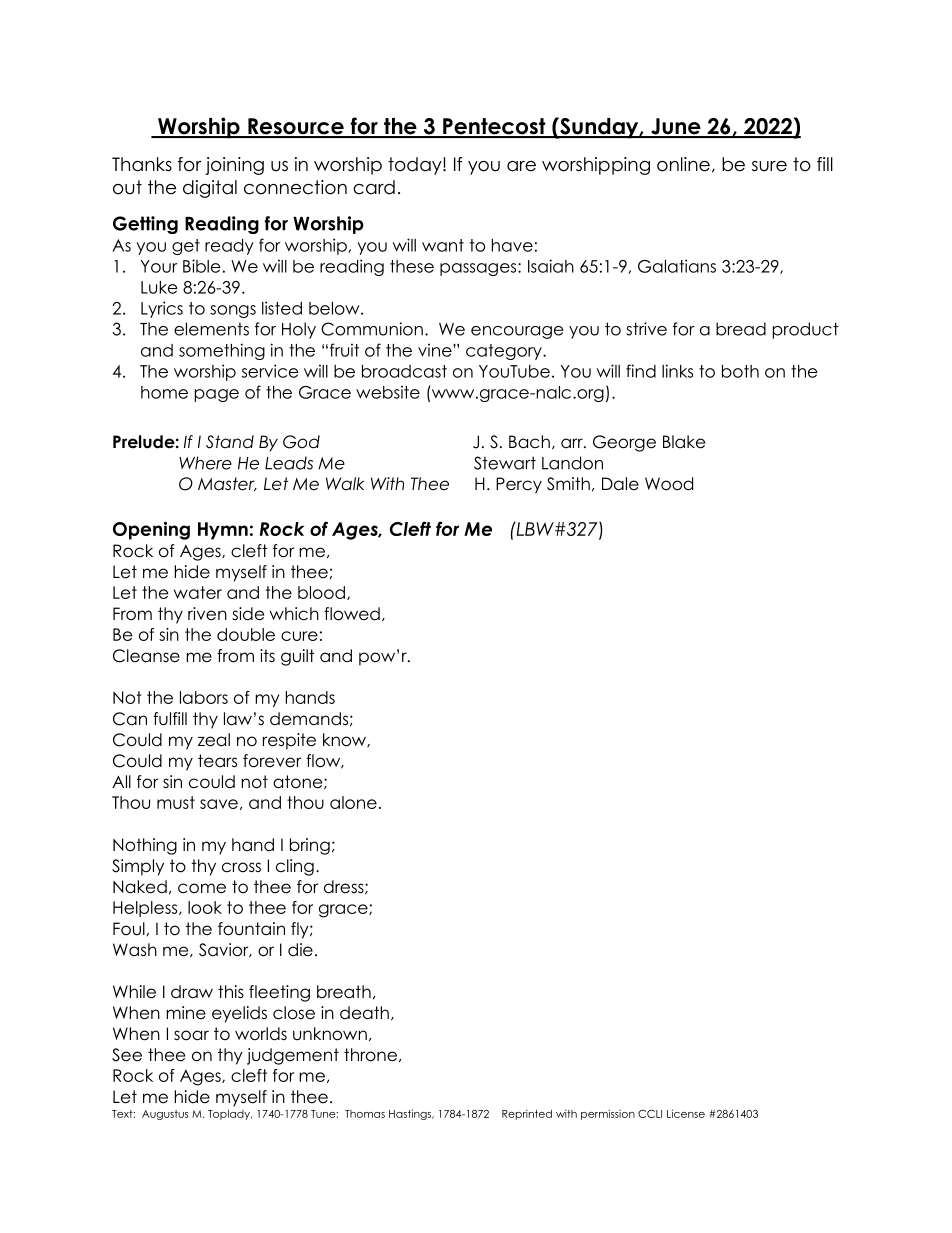  Describe the element at coordinates (411, 1114) in the image. I see `Hastings` at that location.
